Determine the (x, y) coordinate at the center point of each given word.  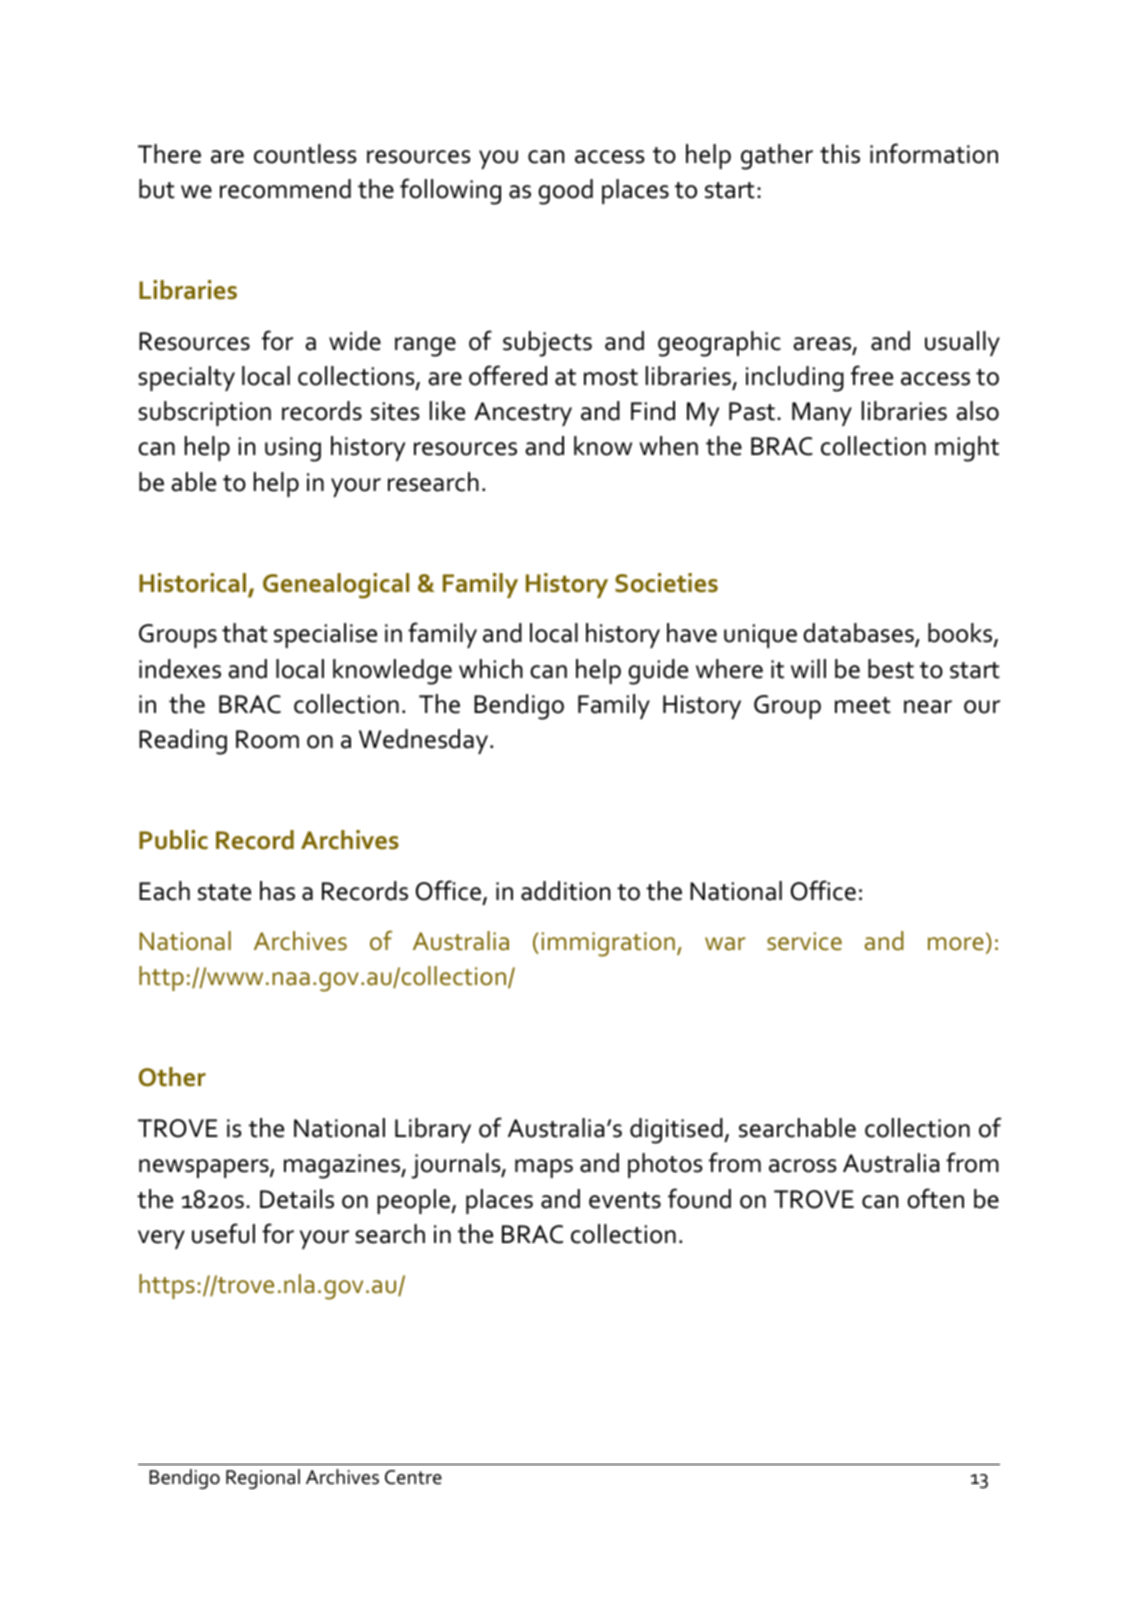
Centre (413, 1477)
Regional (263, 1479)
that (245, 633)
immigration (608, 944)
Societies (666, 583)
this (840, 154)
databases (859, 634)
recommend (285, 189)
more (956, 944)
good (565, 192)
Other (172, 1077)
